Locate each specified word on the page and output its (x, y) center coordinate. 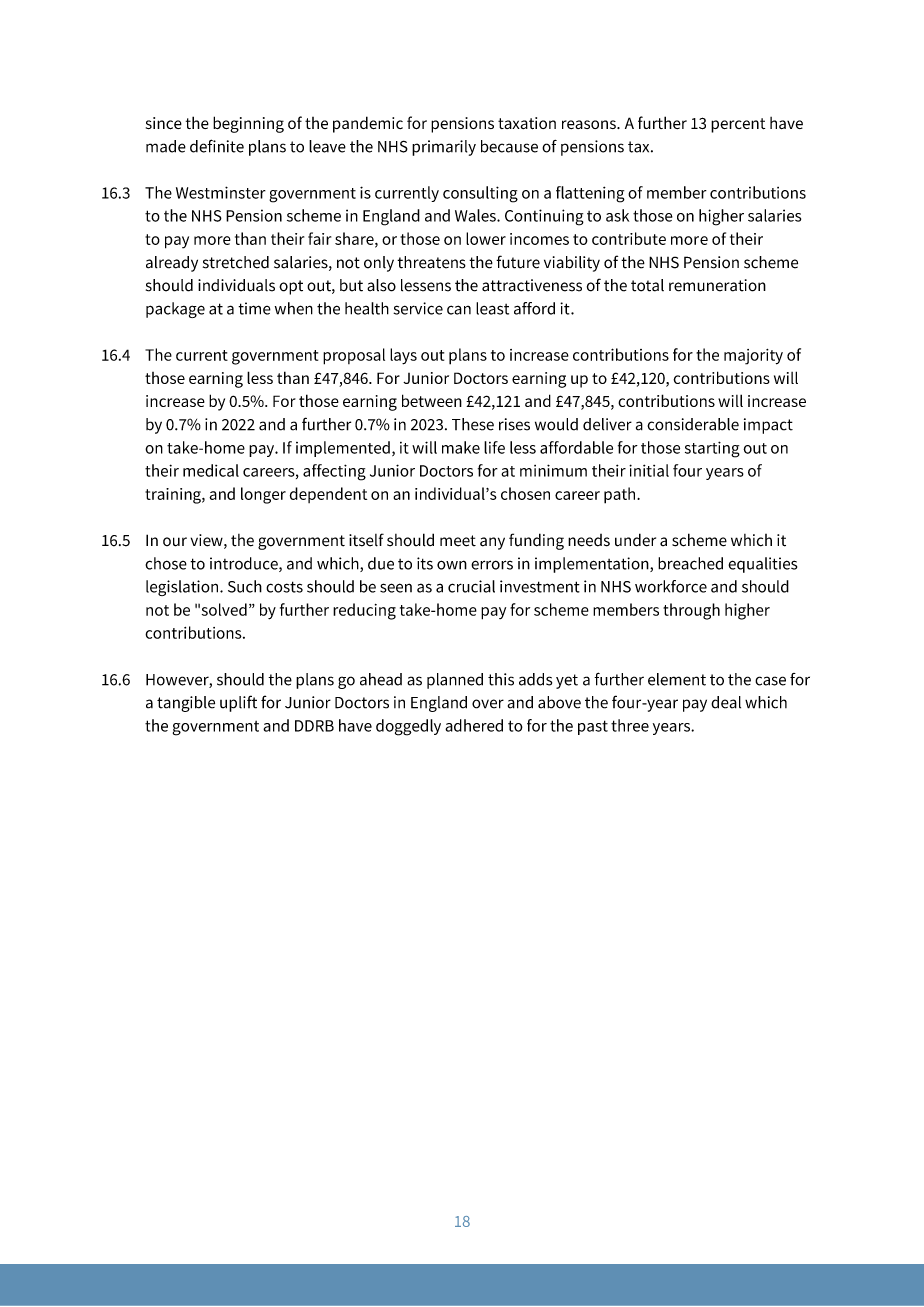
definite (217, 146)
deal (726, 702)
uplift (238, 703)
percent (738, 125)
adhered (474, 725)
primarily (444, 148)
